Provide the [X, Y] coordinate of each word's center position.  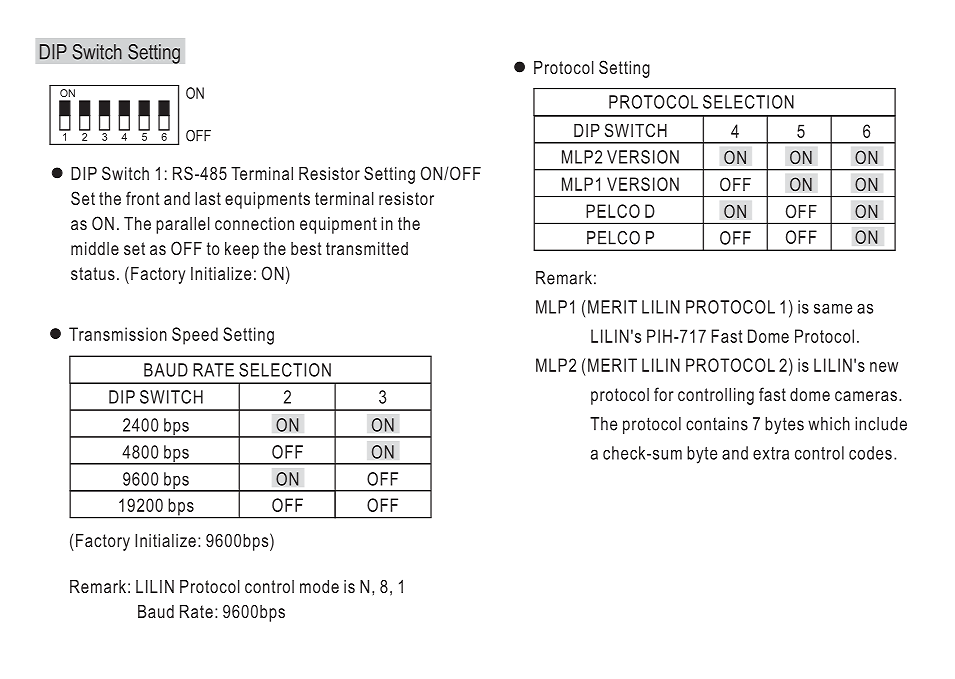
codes [870, 453]
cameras [866, 396]
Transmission [118, 334]
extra [771, 453]
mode [319, 586]
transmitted [367, 248]
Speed [195, 336]
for [664, 394]
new [884, 367]
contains [717, 424]
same [833, 309]
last [208, 198]
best [306, 248]
